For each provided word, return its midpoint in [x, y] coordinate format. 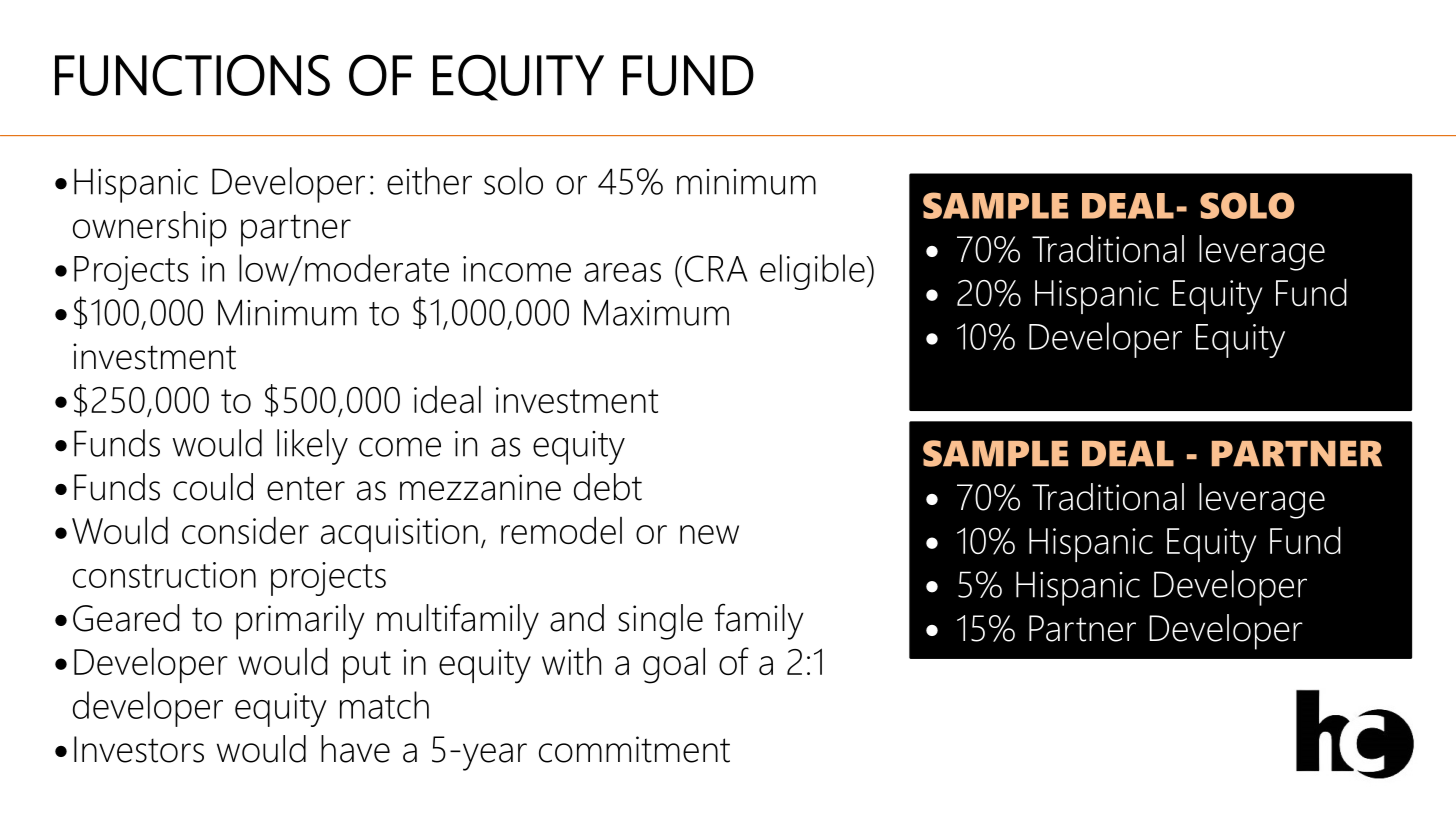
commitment [634, 749]
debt [608, 487]
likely [312, 447]
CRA [715, 268]
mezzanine [480, 487]
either [429, 181]
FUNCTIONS [192, 75]
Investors [139, 749]
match [384, 705]
